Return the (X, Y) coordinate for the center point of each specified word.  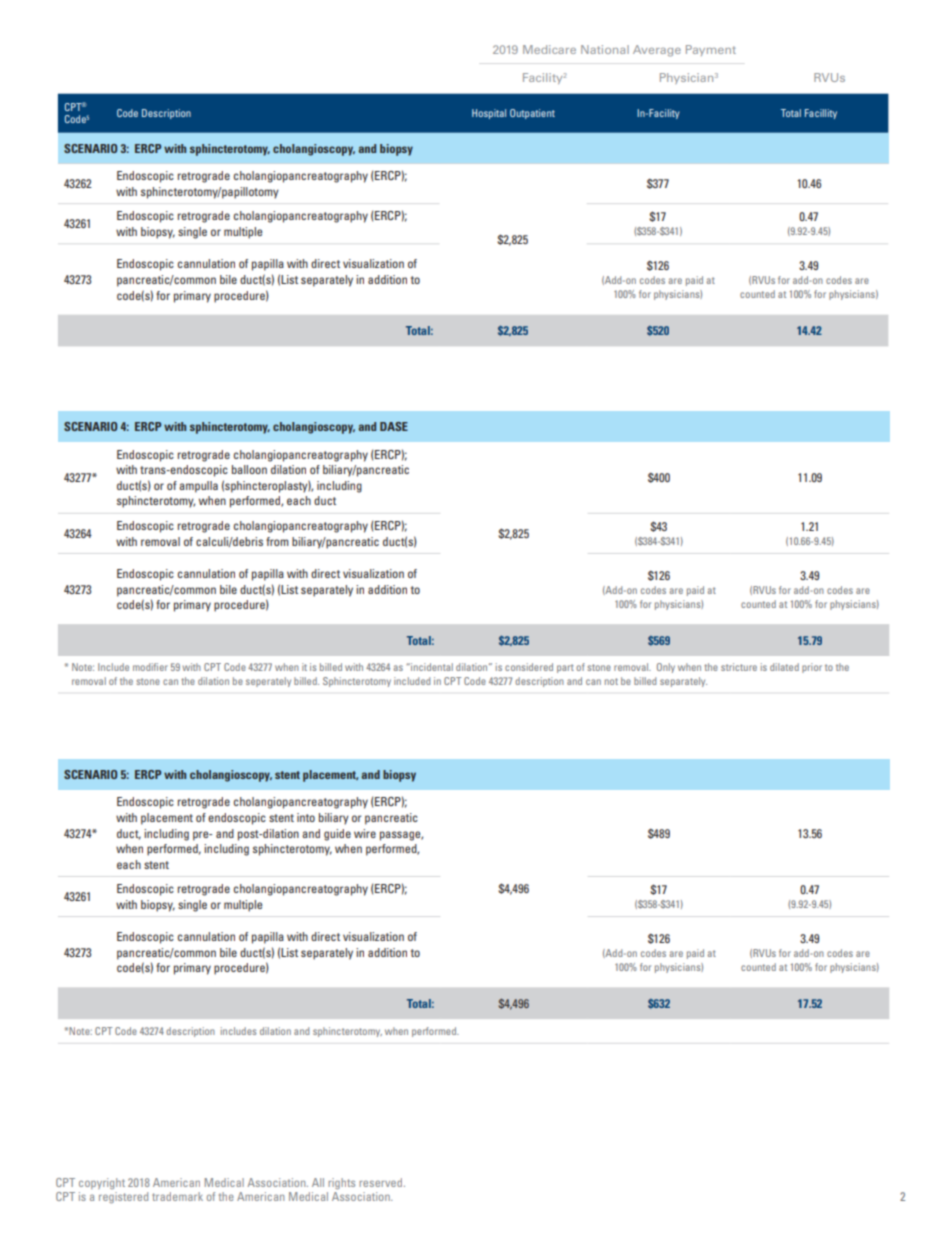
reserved (380, 1182)
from (277, 541)
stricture (739, 667)
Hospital (489, 114)
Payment (711, 50)
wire (365, 833)
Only (666, 668)
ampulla (198, 487)
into (306, 817)
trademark (177, 1196)
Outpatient (532, 114)
